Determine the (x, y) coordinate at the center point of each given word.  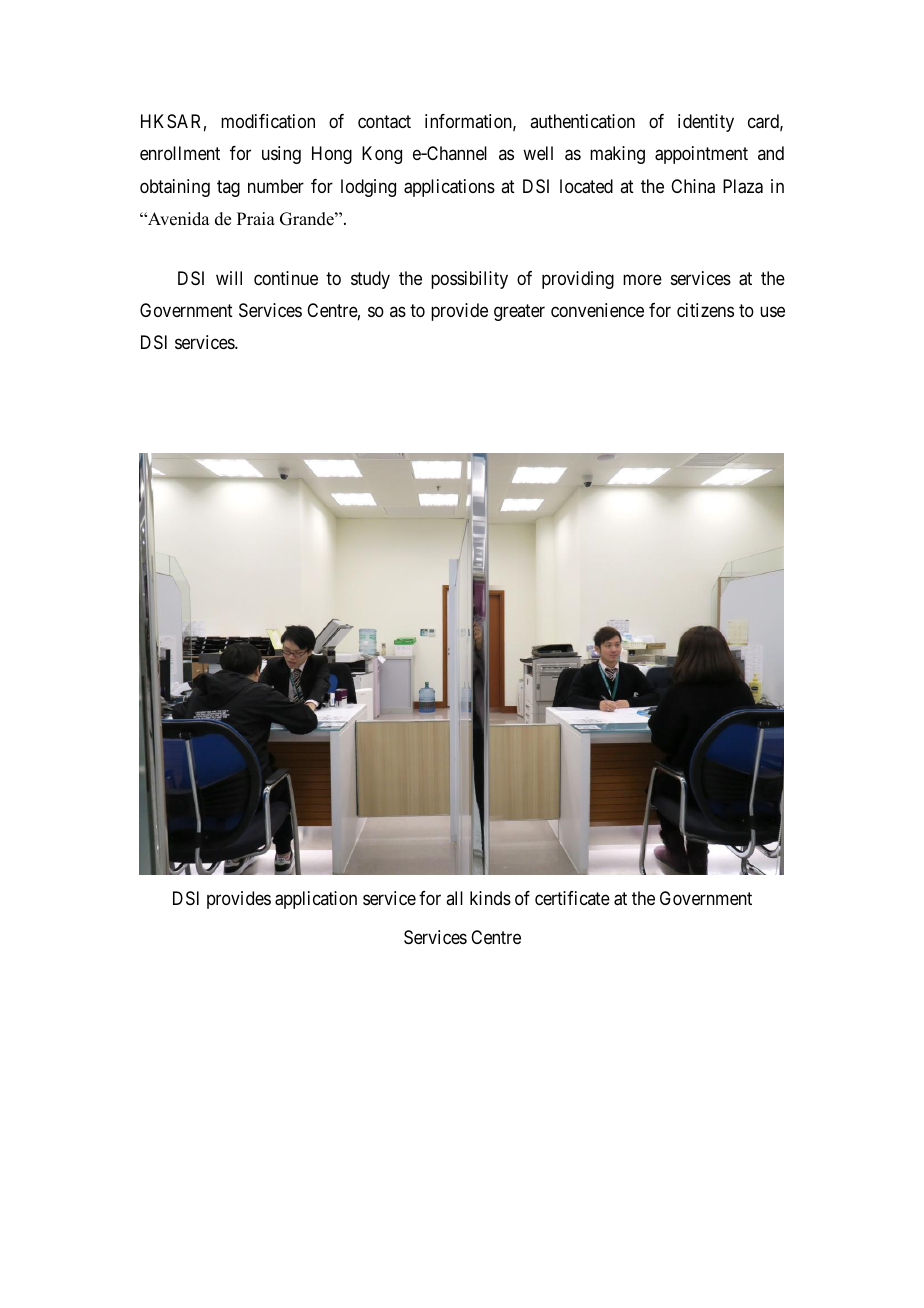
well (538, 153)
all (454, 898)
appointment (701, 155)
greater (519, 312)
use (772, 311)
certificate (572, 898)
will (229, 278)
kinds (490, 898)
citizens (705, 310)
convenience (597, 310)
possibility (469, 280)
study (370, 280)
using (281, 155)
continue (286, 278)
